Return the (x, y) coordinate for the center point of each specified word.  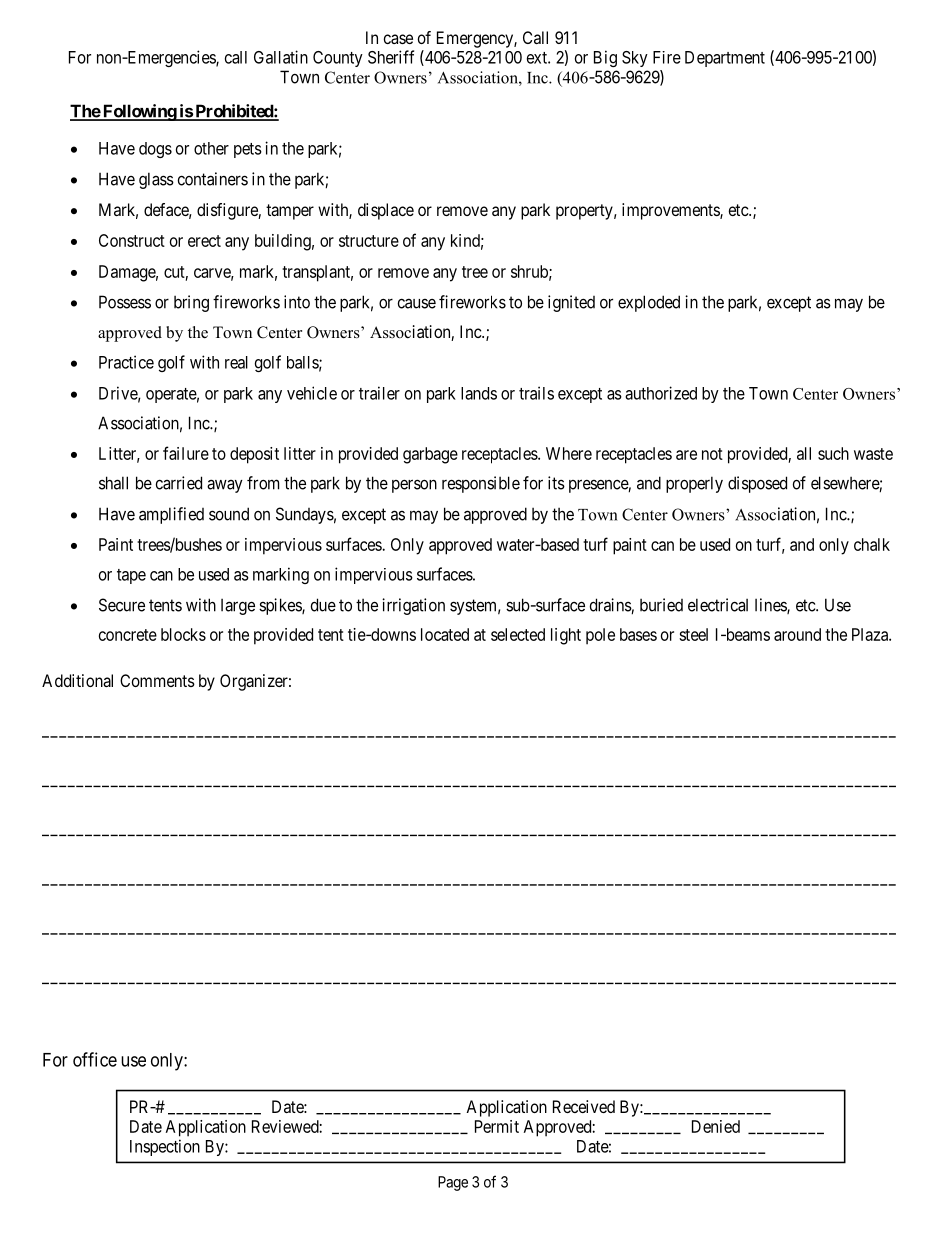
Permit (497, 1126)
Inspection (165, 1147)
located (445, 634)
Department (725, 59)
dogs (155, 150)
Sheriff (391, 57)
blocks (183, 634)
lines (771, 606)
